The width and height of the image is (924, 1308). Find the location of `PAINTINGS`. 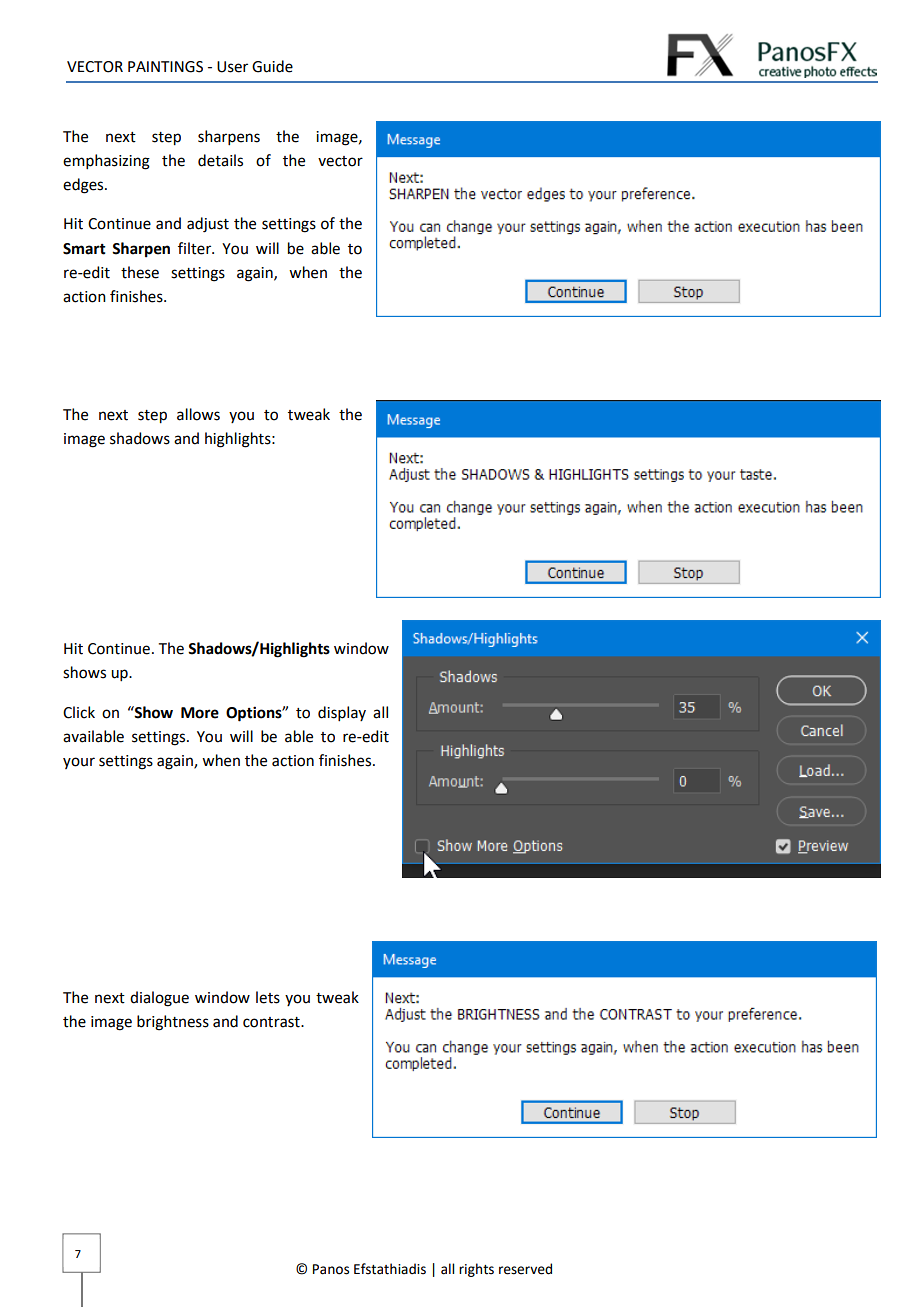

PAINTINGS is located at coordinates (165, 67).
